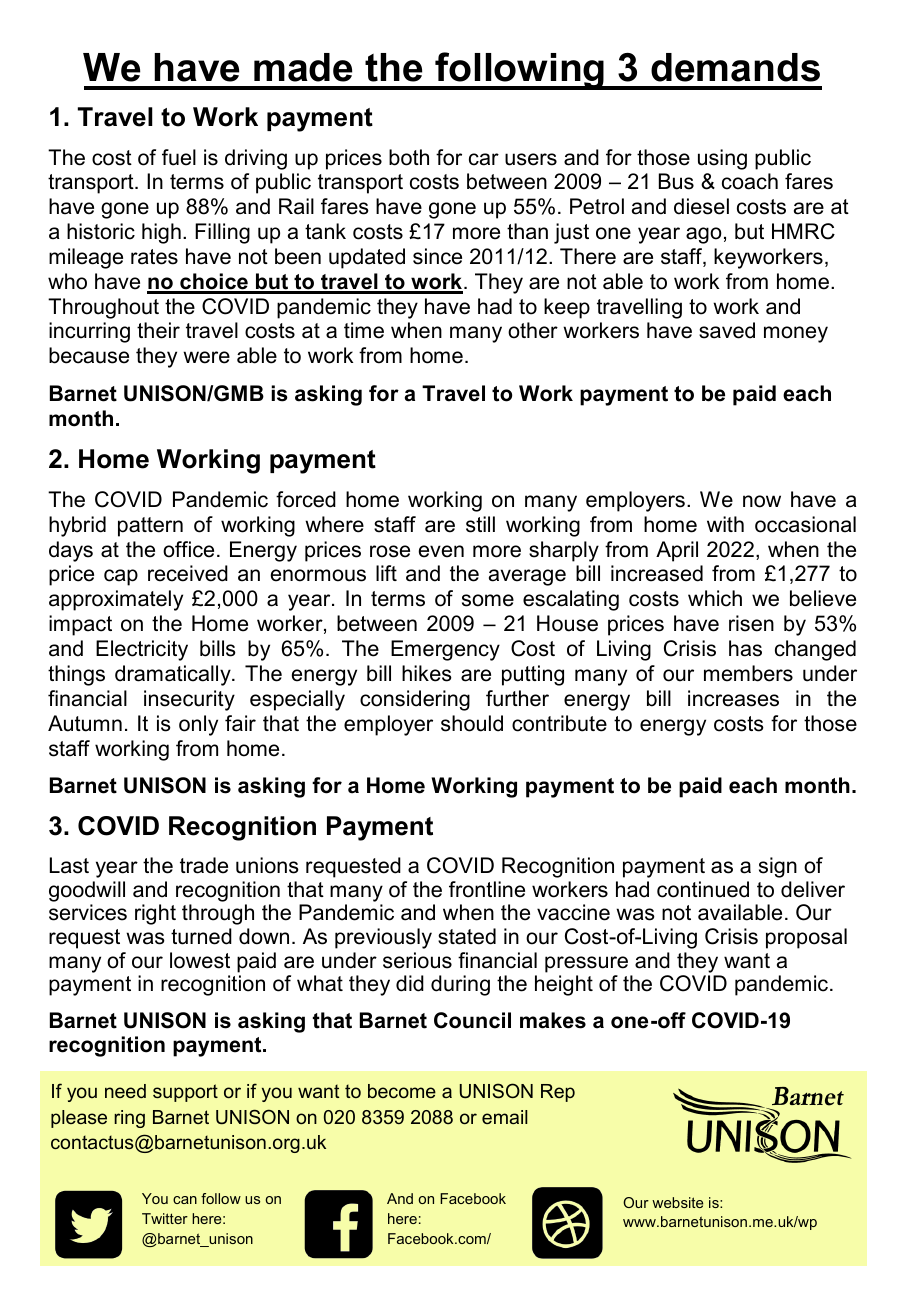 This document has height=1295, width=912. I want to click on email, so click(505, 1117).
